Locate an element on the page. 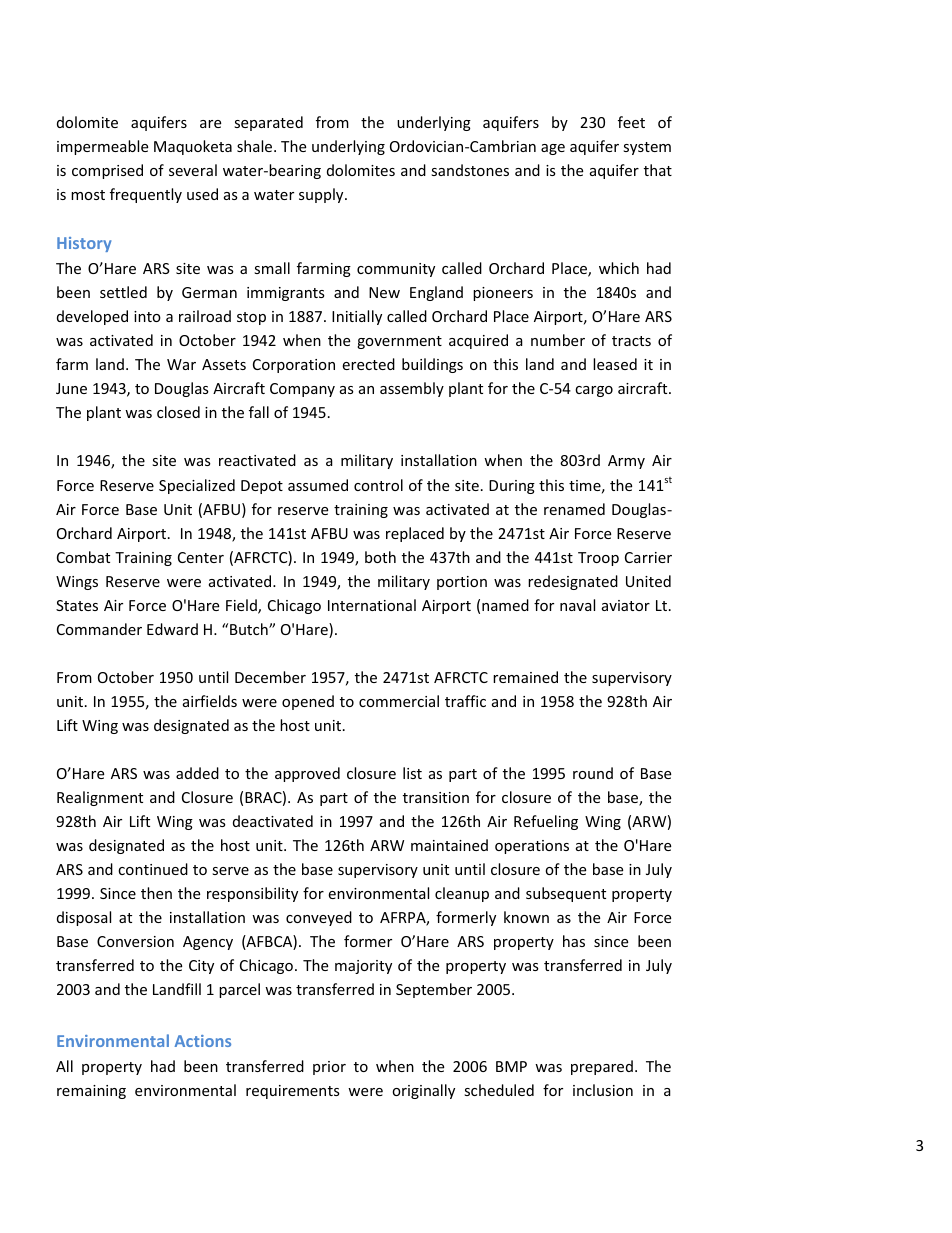 This page has height=1233, width=952. closed is located at coordinates (178, 412).
